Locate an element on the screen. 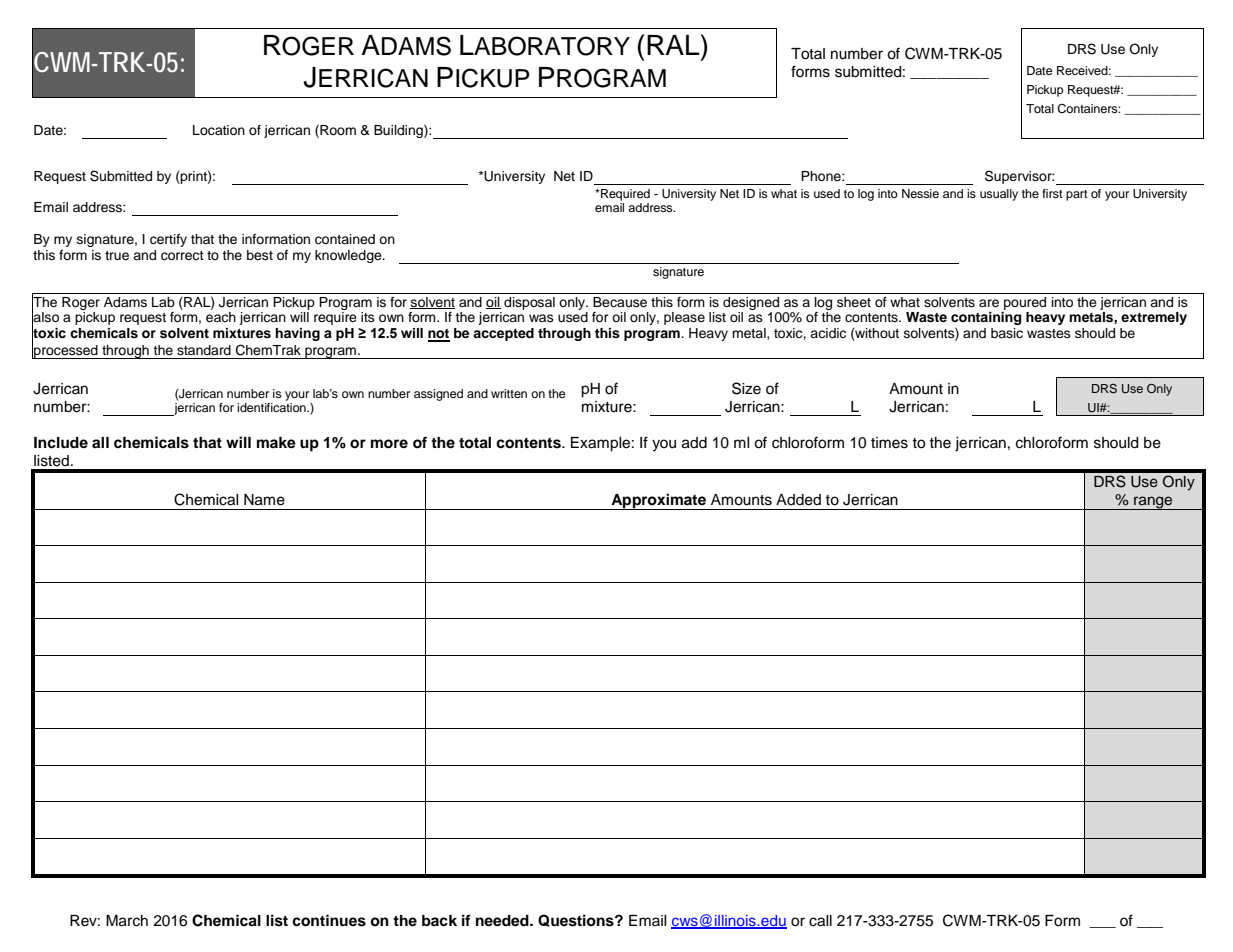 This screenshot has width=1233, height=952. Name is located at coordinates (264, 500).
